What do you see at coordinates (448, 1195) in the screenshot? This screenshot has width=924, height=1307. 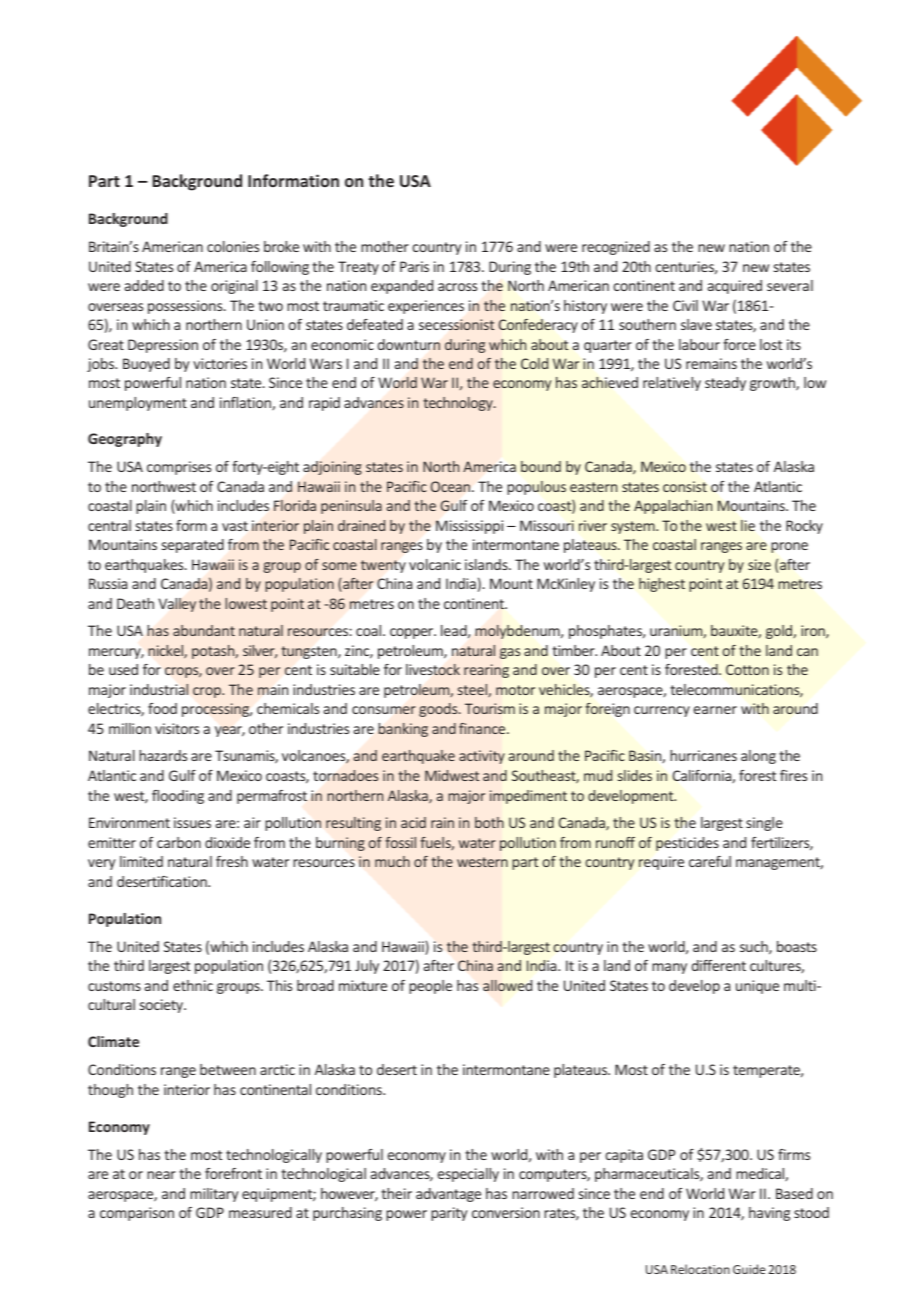 I see `advantage` at bounding box center [448, 1195].
